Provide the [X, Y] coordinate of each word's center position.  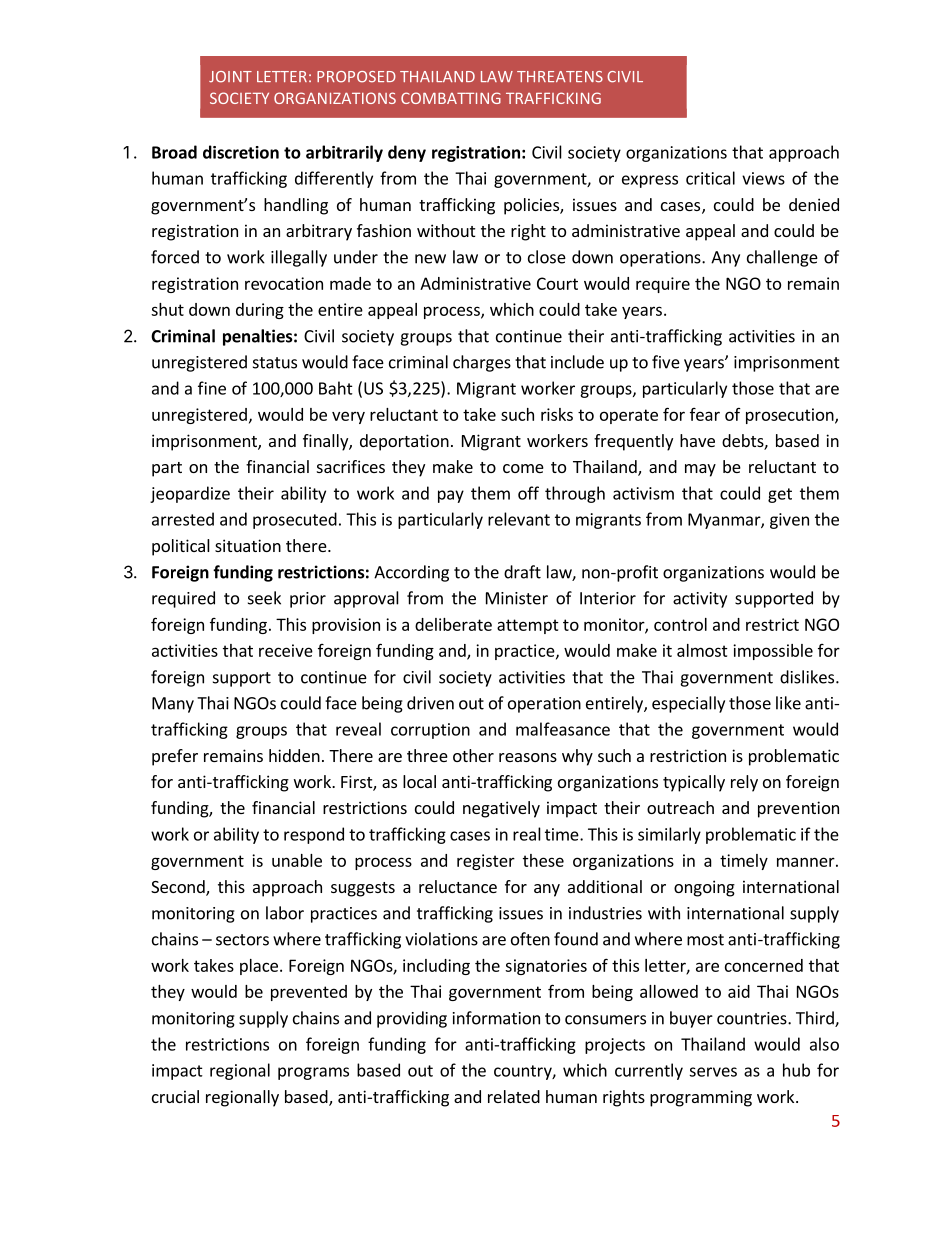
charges [482, 363]
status [275, 363]
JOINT [230, 77]
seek [264, 598]
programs [313, 1073]
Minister [517, 598]
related [514, 1096]
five [666, 362]
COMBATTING [451, 98]
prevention [798, 809]
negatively [501, 809]
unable [297, 860]
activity [700, 600]
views [763, 178]
